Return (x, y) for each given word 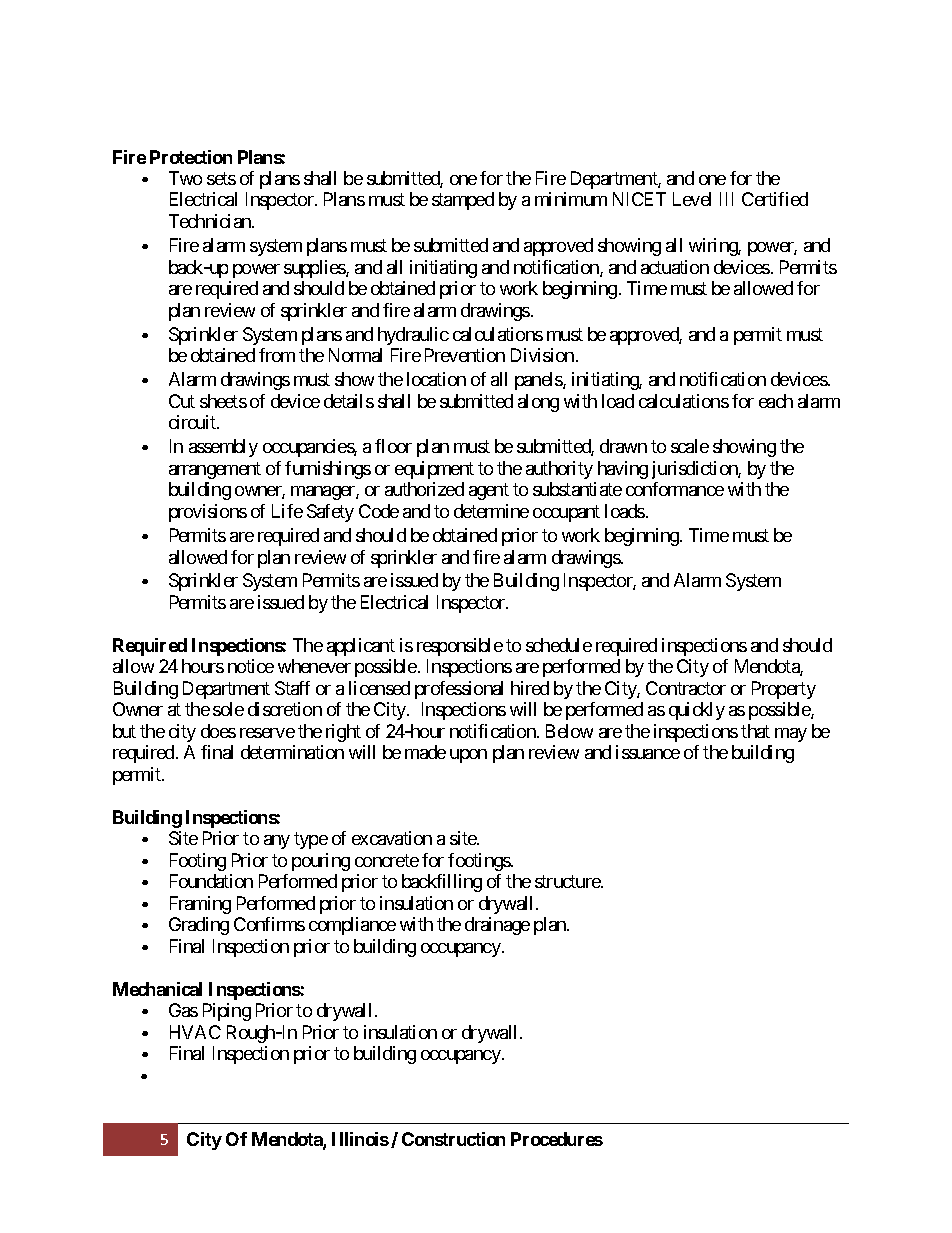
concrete (387, 860)
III (726, 199)
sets (221, 178)
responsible (460, 647)
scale (690, 446)
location (436, 379)
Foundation (211, 881)
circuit (193, 422)
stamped (463, 201)
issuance (648, 752)
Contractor (686, 688)
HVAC (195, 1032)
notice (251, 666)
